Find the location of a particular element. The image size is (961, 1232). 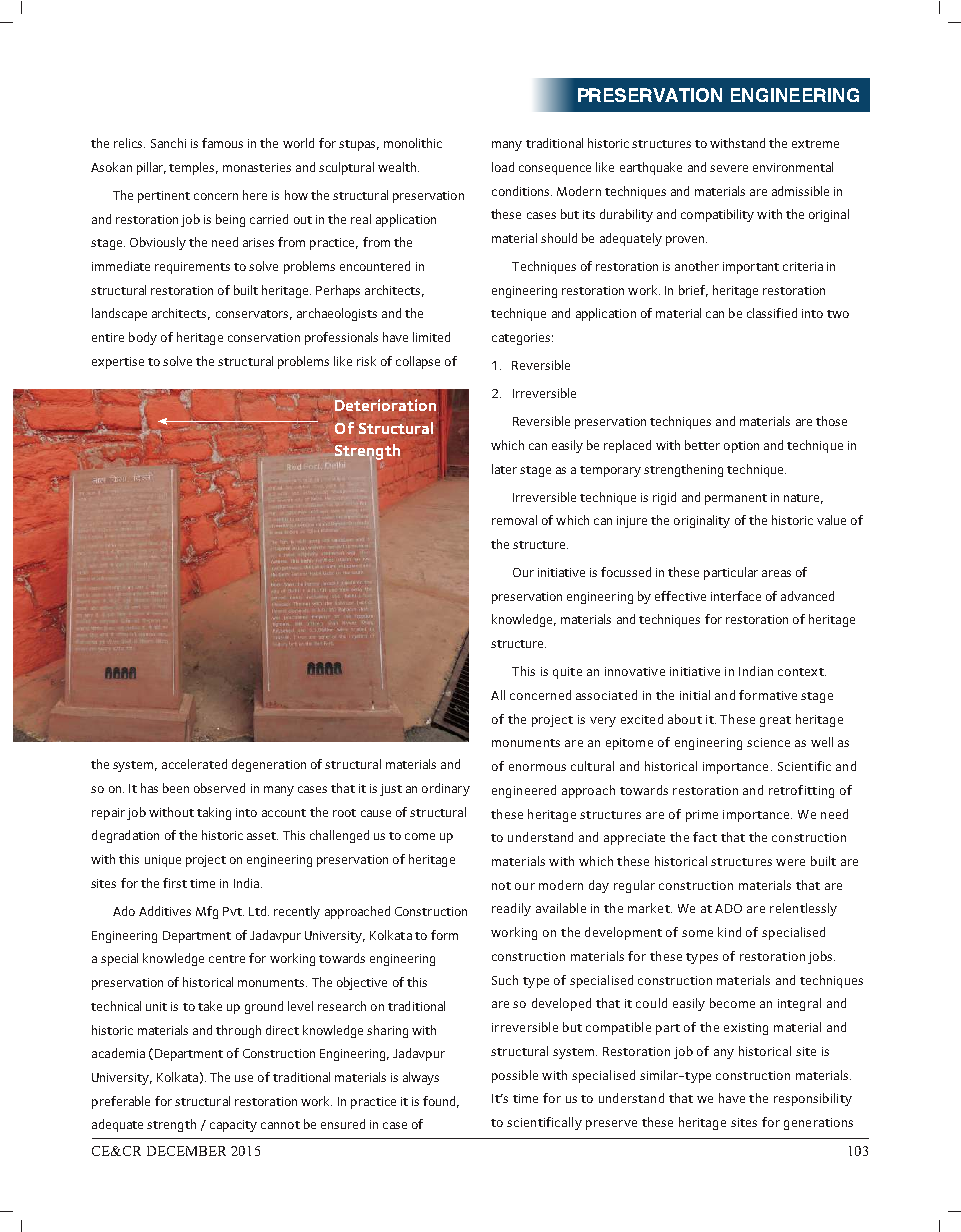

load is located at coordinates (503, 167).
